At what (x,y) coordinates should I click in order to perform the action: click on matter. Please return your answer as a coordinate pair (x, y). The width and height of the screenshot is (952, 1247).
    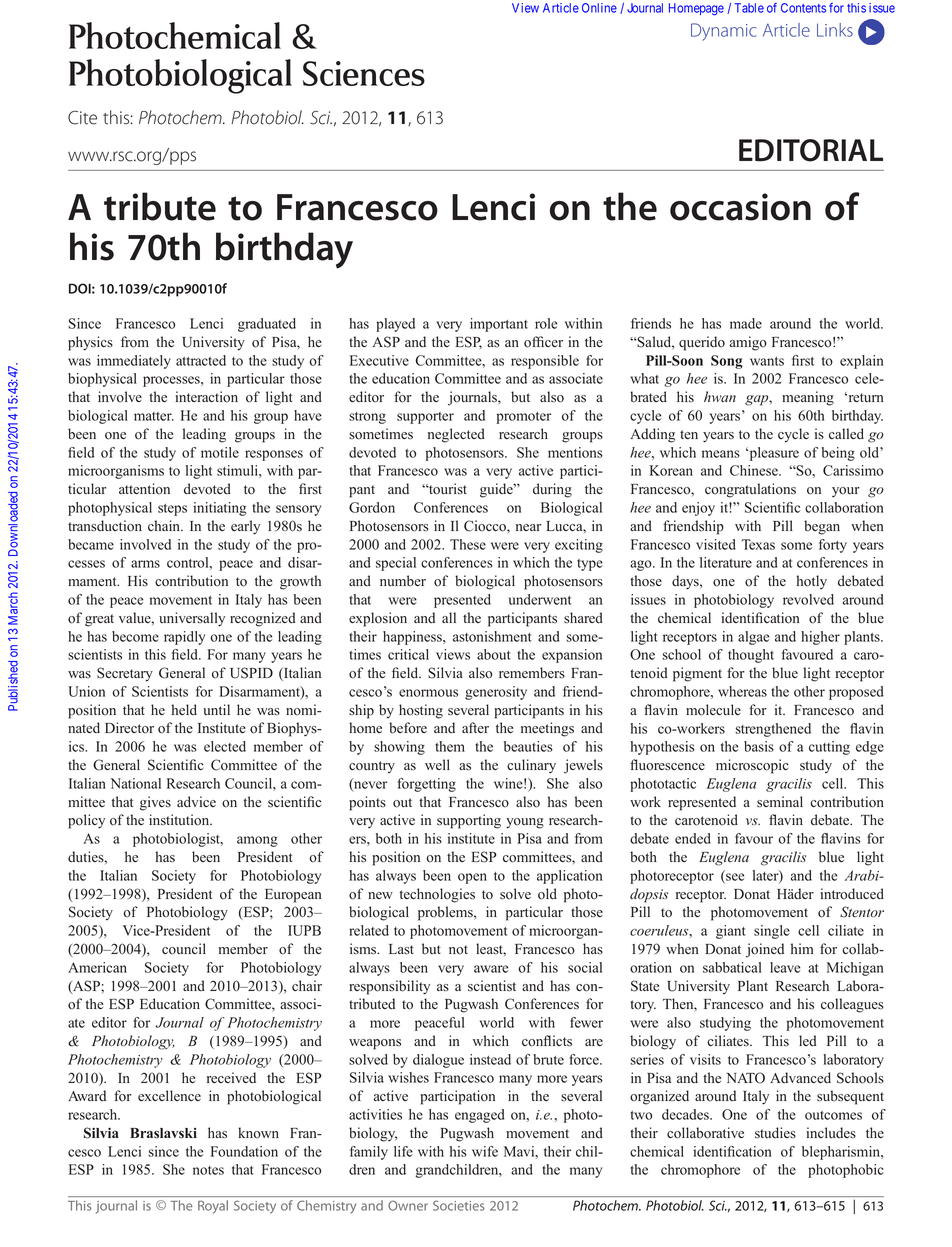
    Looking at the image, I should click on (154, 416).
